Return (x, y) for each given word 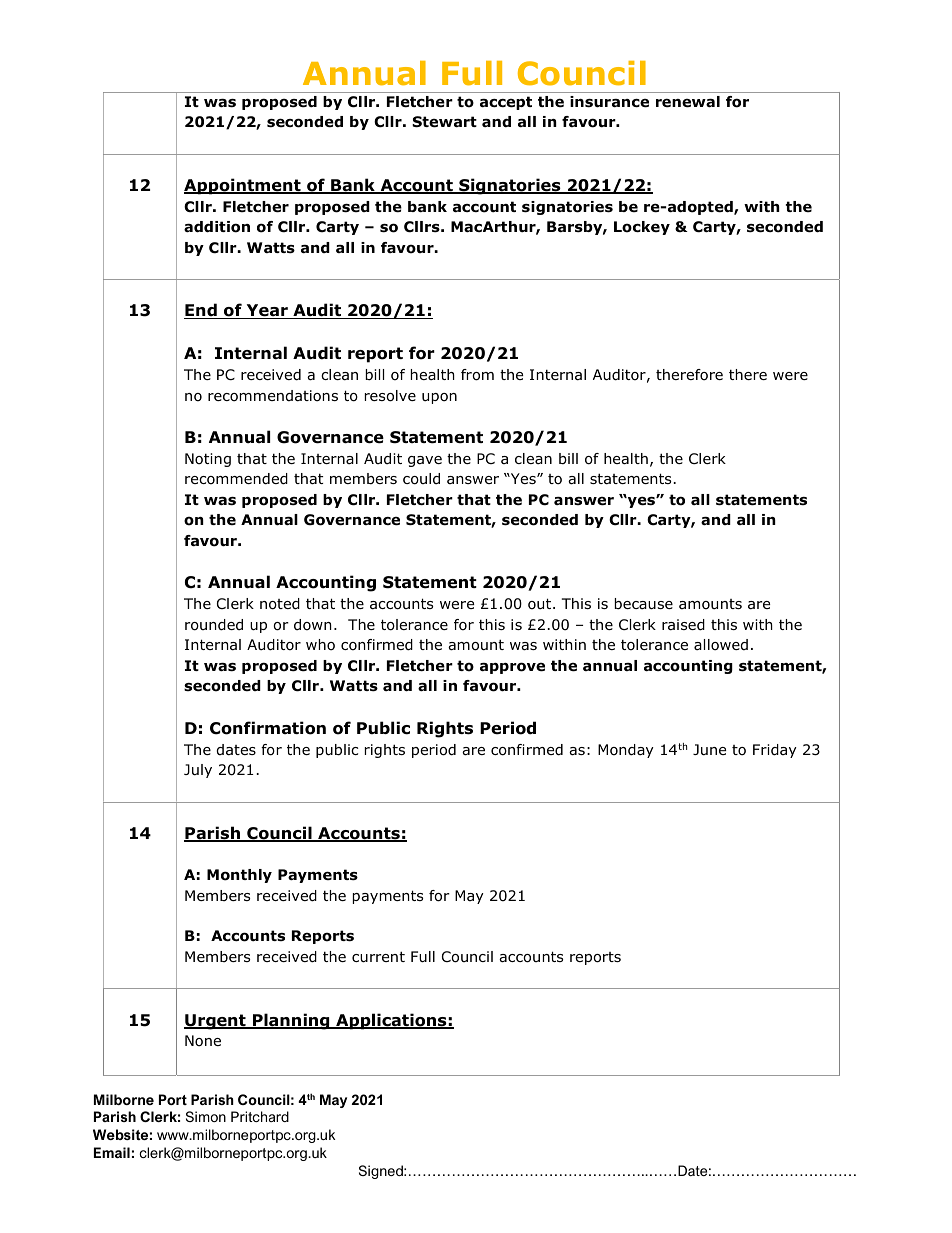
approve (512, 668)
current (378, 957)
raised (683, 625)
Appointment (243, 186)
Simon (206, 1116)
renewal (688, 102)
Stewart (444, 122)
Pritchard (260, 1116)
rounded (214, 625)
